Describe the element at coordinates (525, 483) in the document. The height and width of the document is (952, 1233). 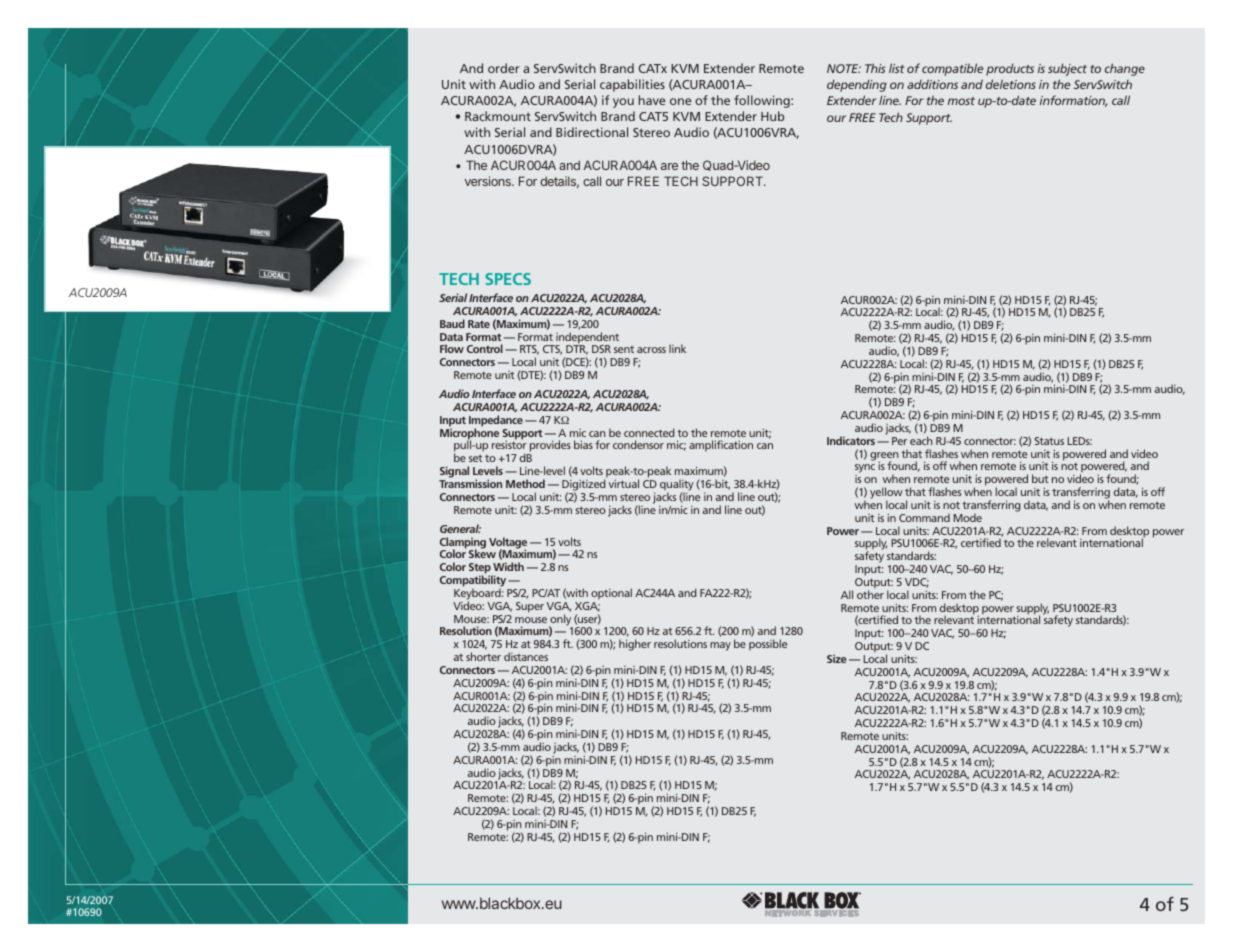
I see `Method` at that location.
